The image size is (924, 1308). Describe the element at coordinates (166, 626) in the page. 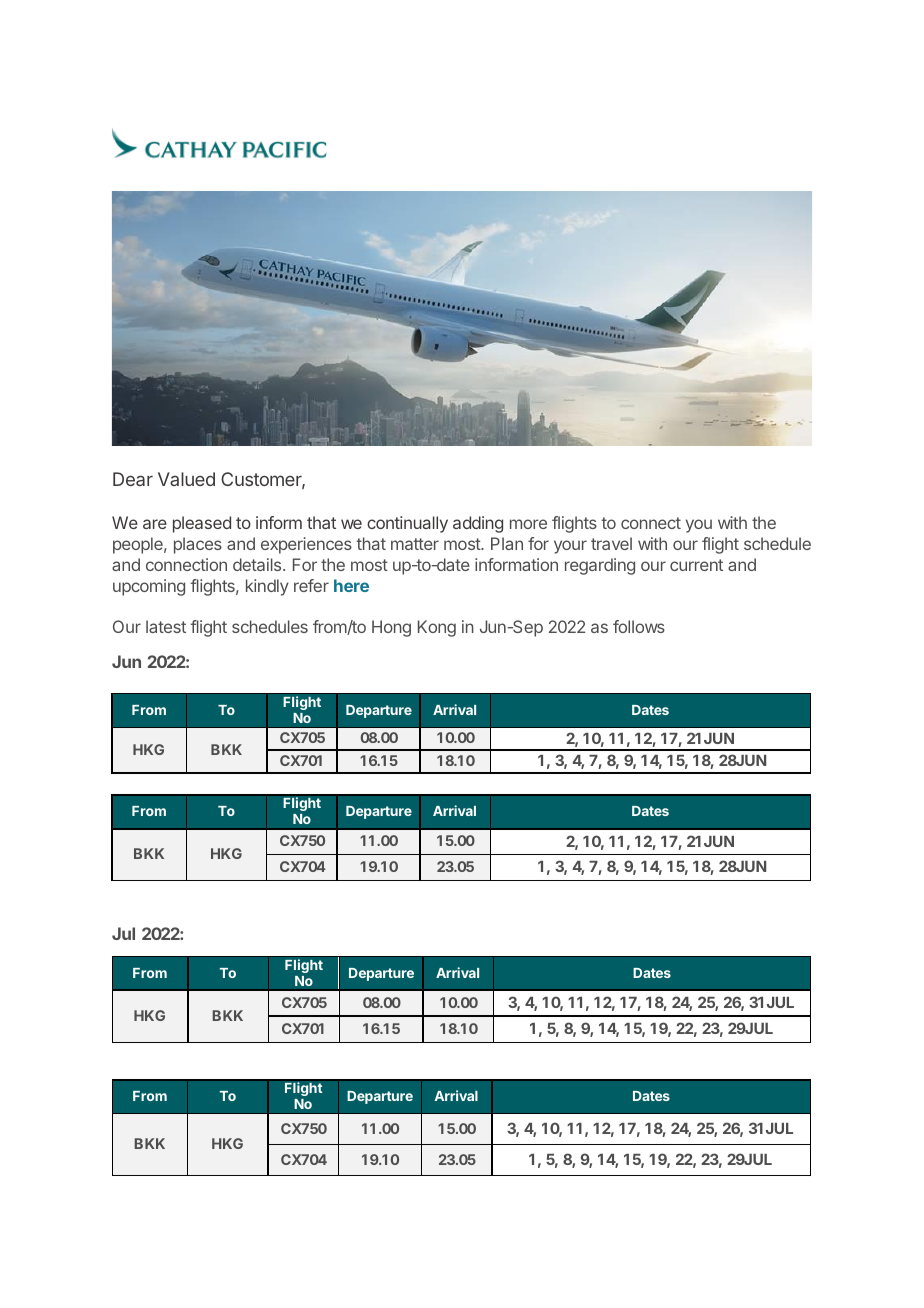

I see `latest` at that location.
